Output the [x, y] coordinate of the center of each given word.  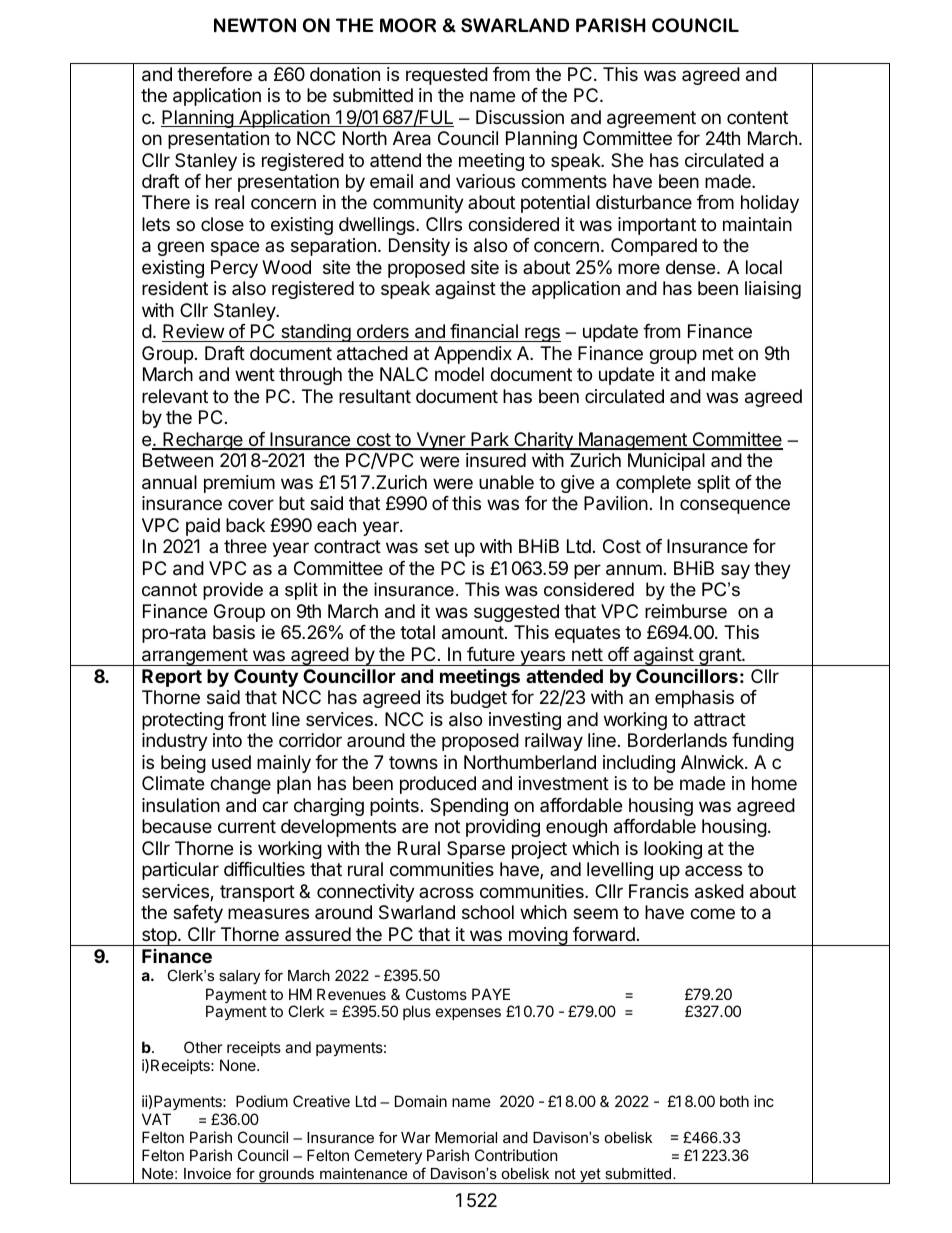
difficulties [264, 869]
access [713, 870]
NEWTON [255, 25]
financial [484, 331]
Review [193, 331]
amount [473, 633]
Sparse [476, 850]
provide [233, 591]
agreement [651, 119]
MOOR [408, 25]
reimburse [686, 611]
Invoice [207, 1173]
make [734, 374]
